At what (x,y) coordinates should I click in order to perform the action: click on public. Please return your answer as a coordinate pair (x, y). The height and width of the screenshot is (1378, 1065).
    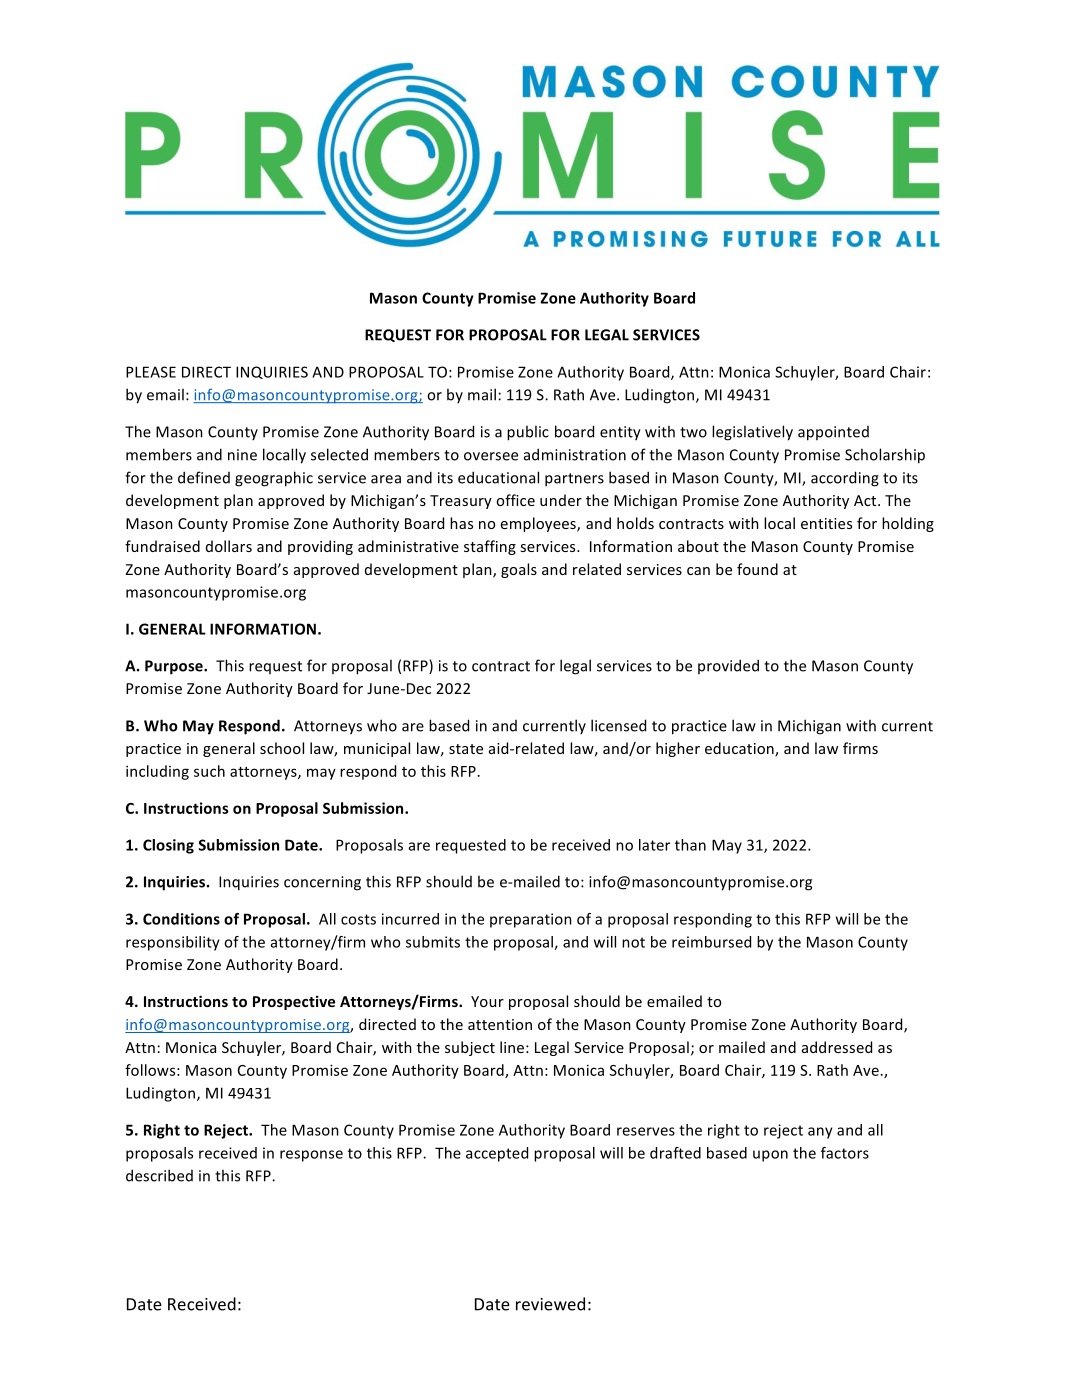
    Looking at the image, I should click on (528, 433).
